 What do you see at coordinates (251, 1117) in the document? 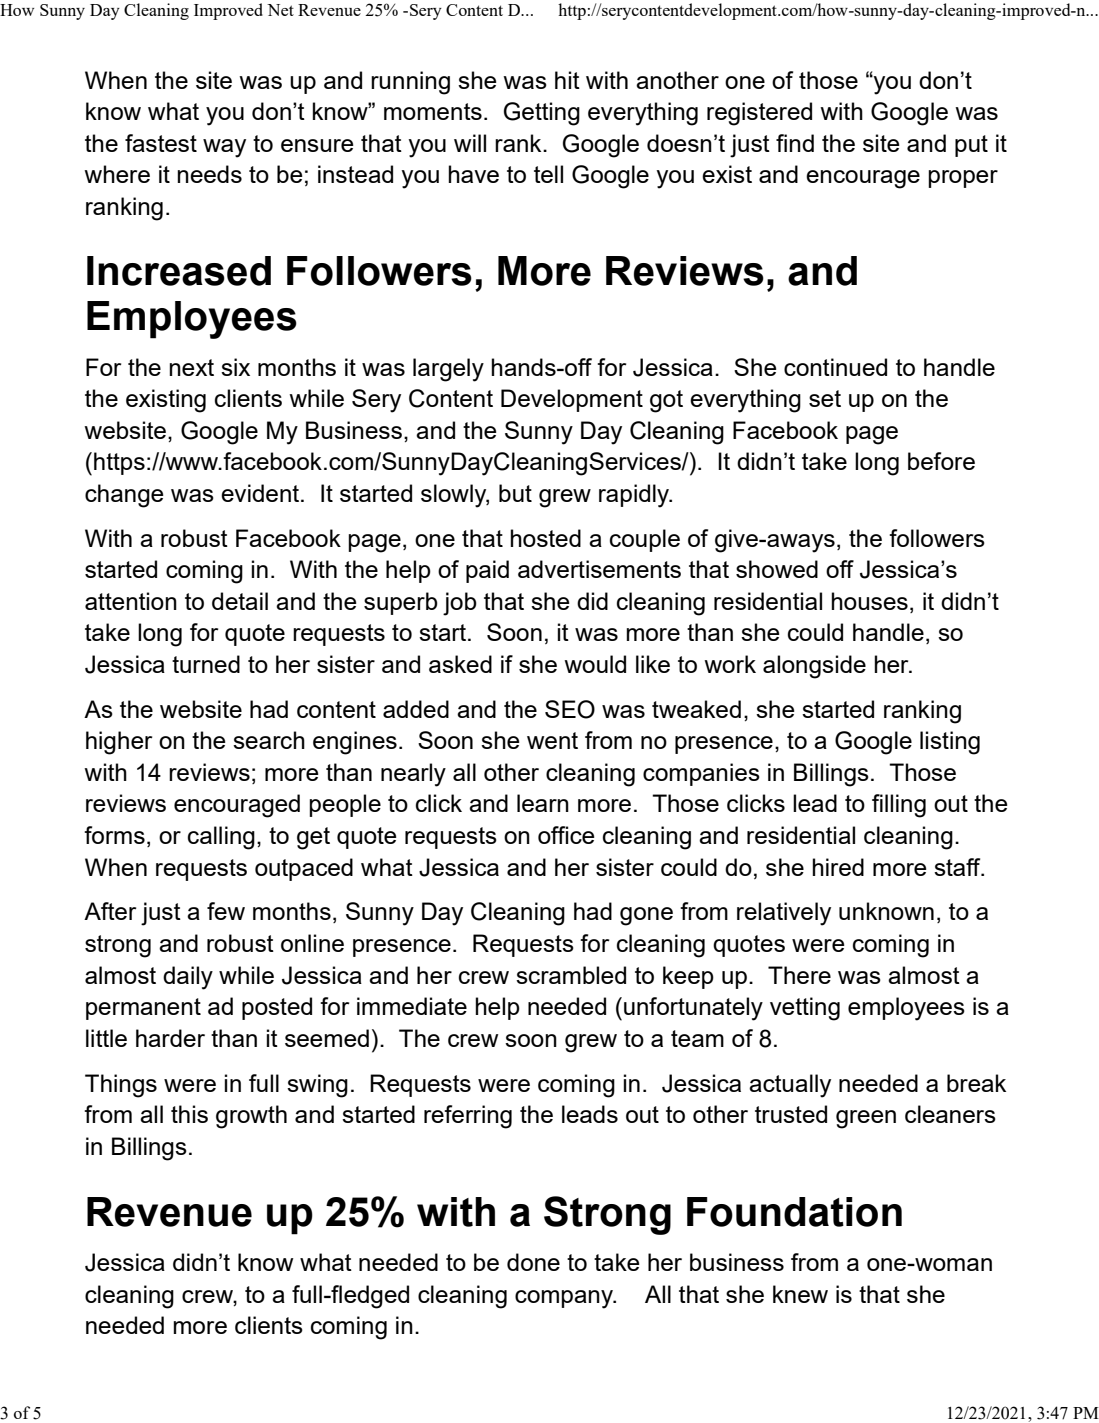
I see `growth` at bounding box center [251, 1117].
